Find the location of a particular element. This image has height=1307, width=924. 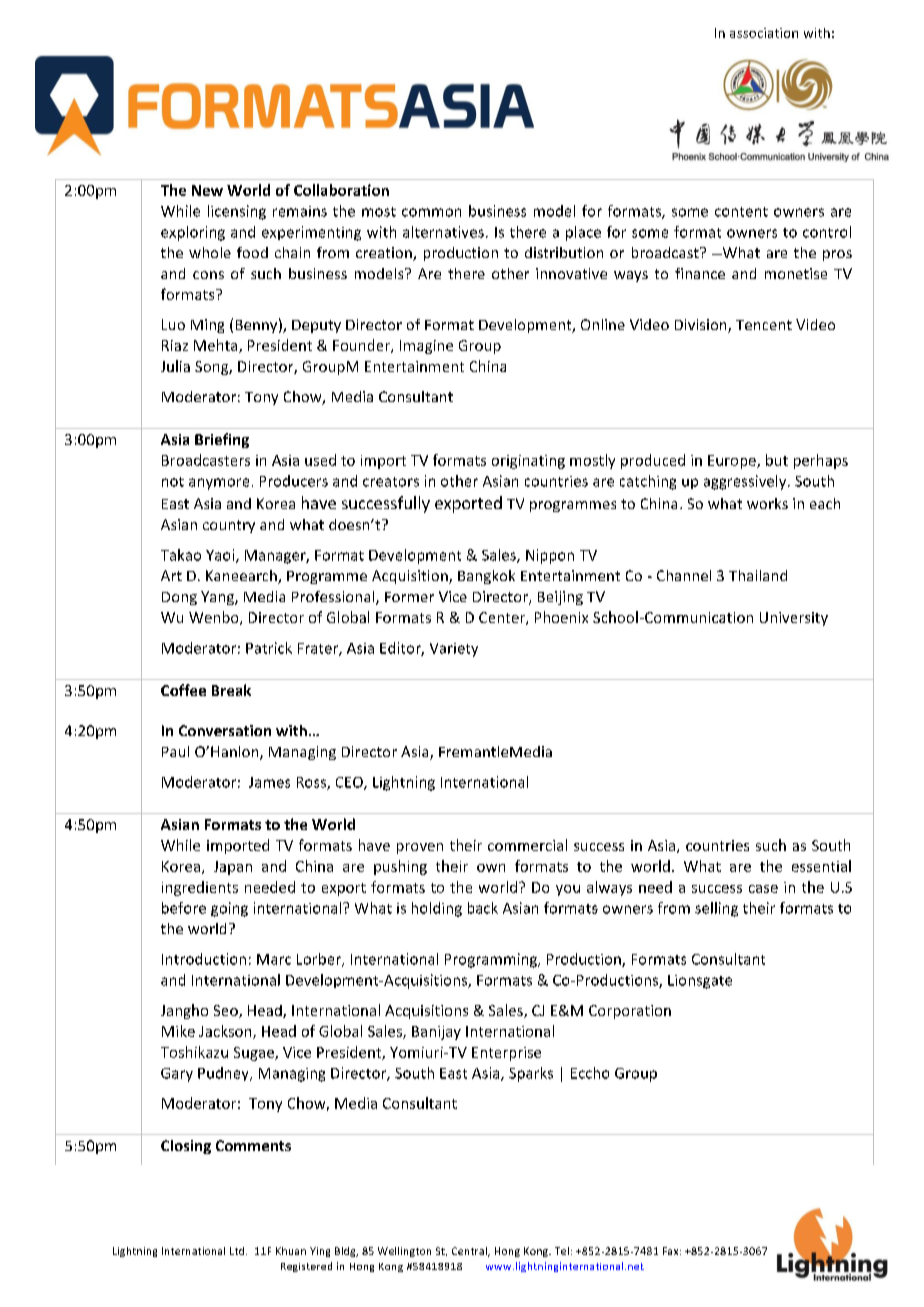

Central is located at coordinates (470, 1252).
